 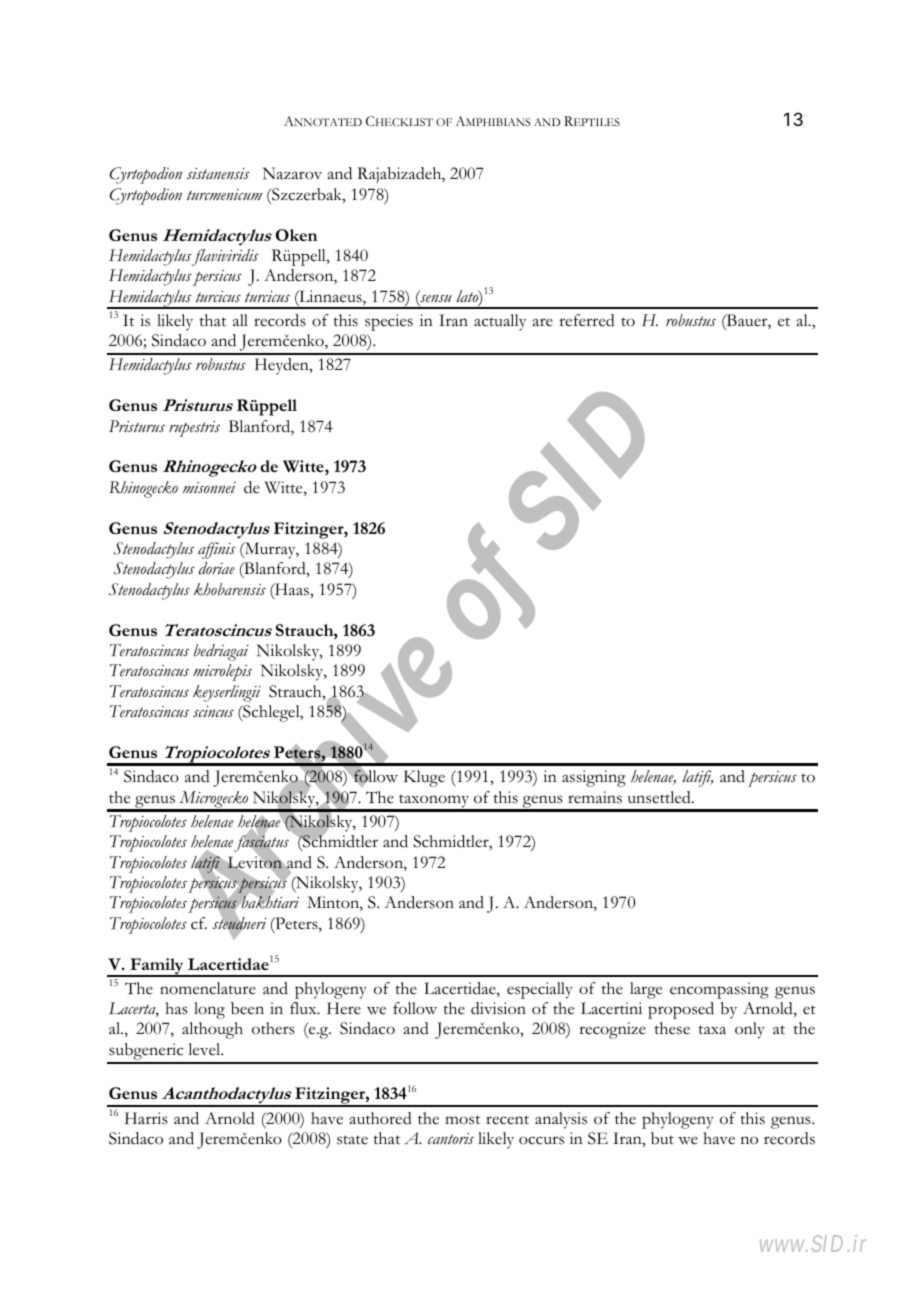 What do you see at coordinates (222, 672) in the image?
I see `microlepis` at bounding box center [222, 672].
